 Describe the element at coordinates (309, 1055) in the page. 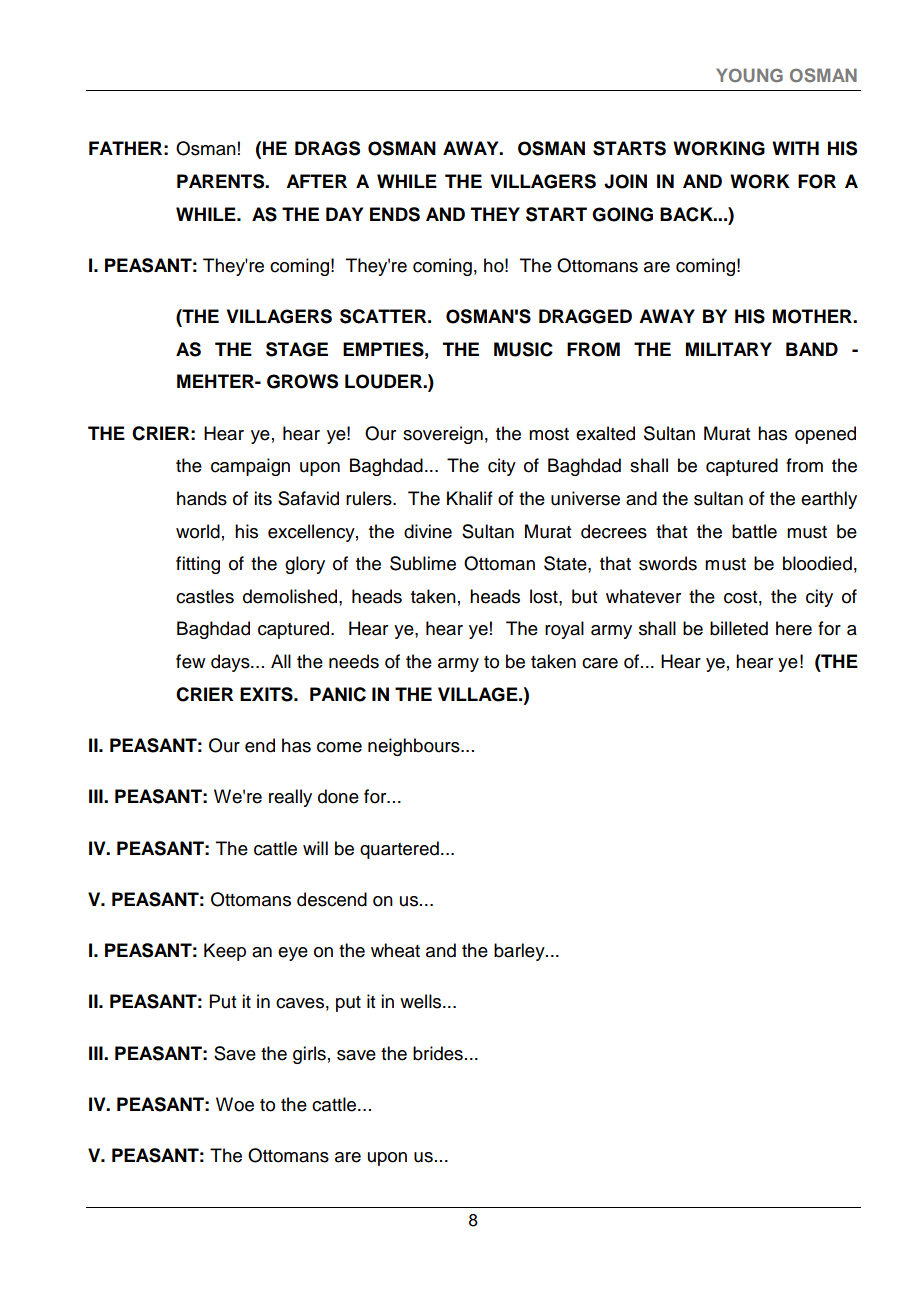

I see `girls` at that location.
